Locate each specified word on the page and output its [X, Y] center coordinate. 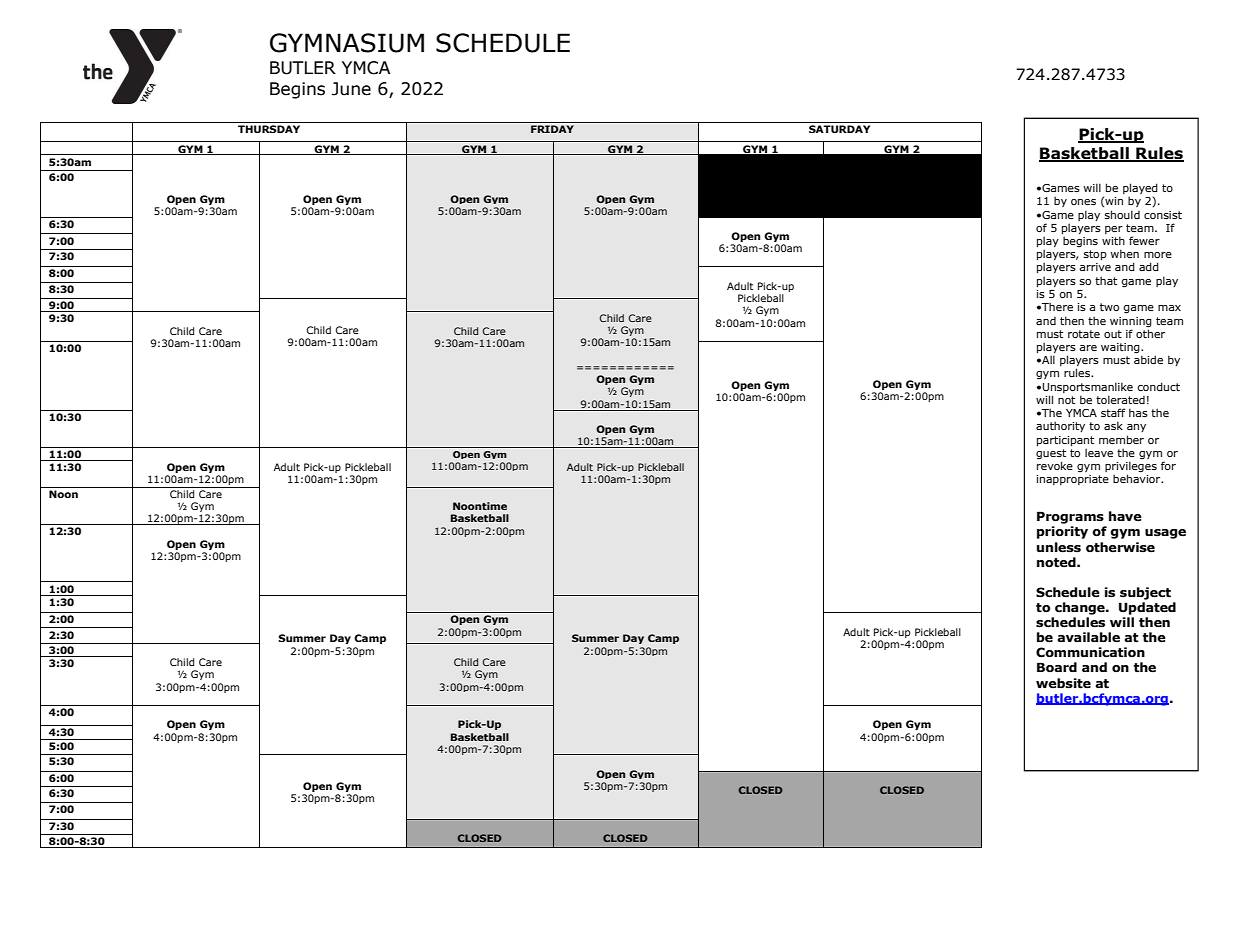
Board [1057, 667]
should [1122, 214]
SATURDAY [839, 129]
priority [1062, 532]
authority [1060, 426]
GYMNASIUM [347, 43]
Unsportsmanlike [1088, 387]
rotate [1084, 334]
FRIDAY [552, 129]
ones [1083, 202]
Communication [1090, 652]
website [1063, 683]
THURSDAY [269, 129]
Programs [1070, 517]
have [1125, 516]
